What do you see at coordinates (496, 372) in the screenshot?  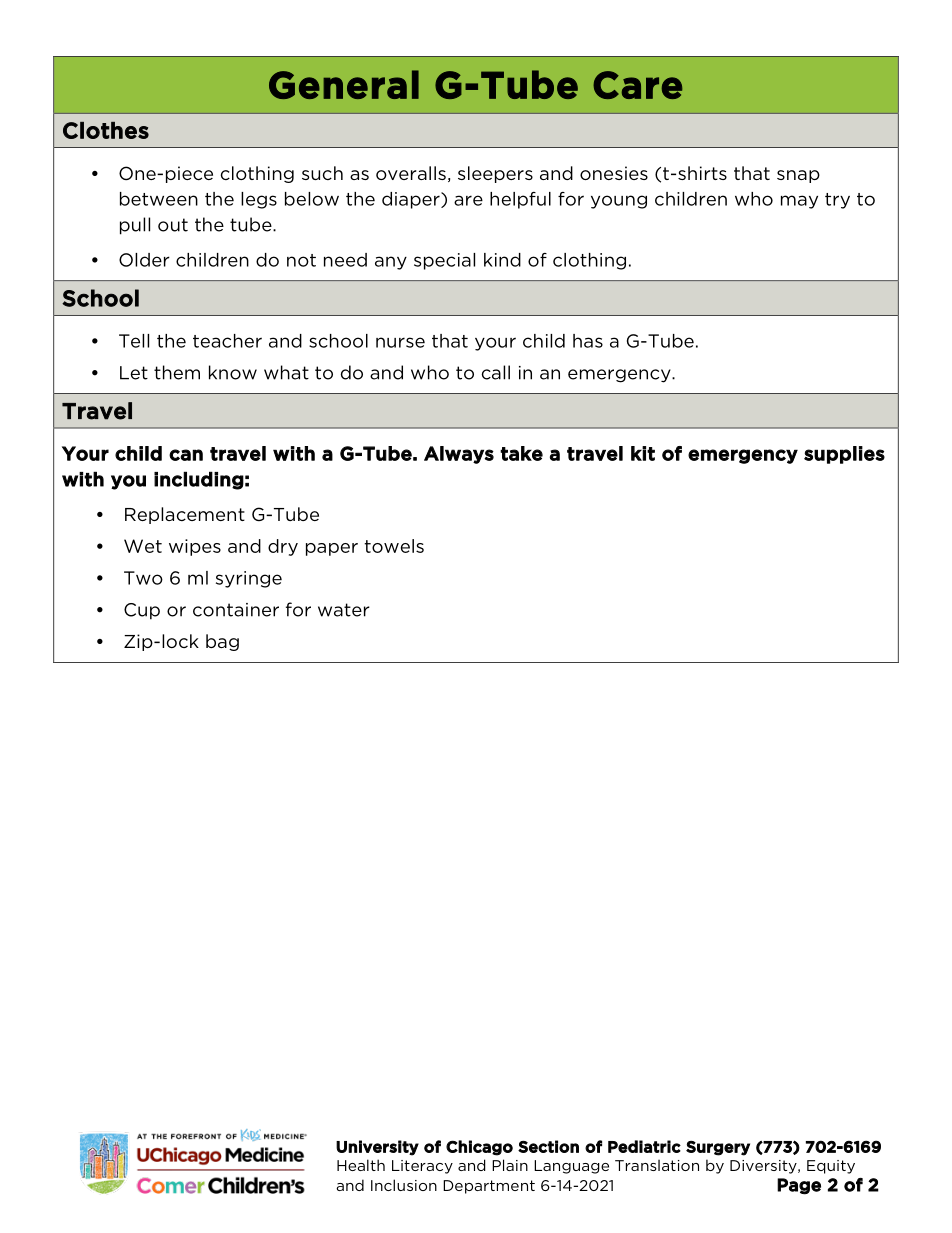 I see `call` at bounding box center [496, 372].
